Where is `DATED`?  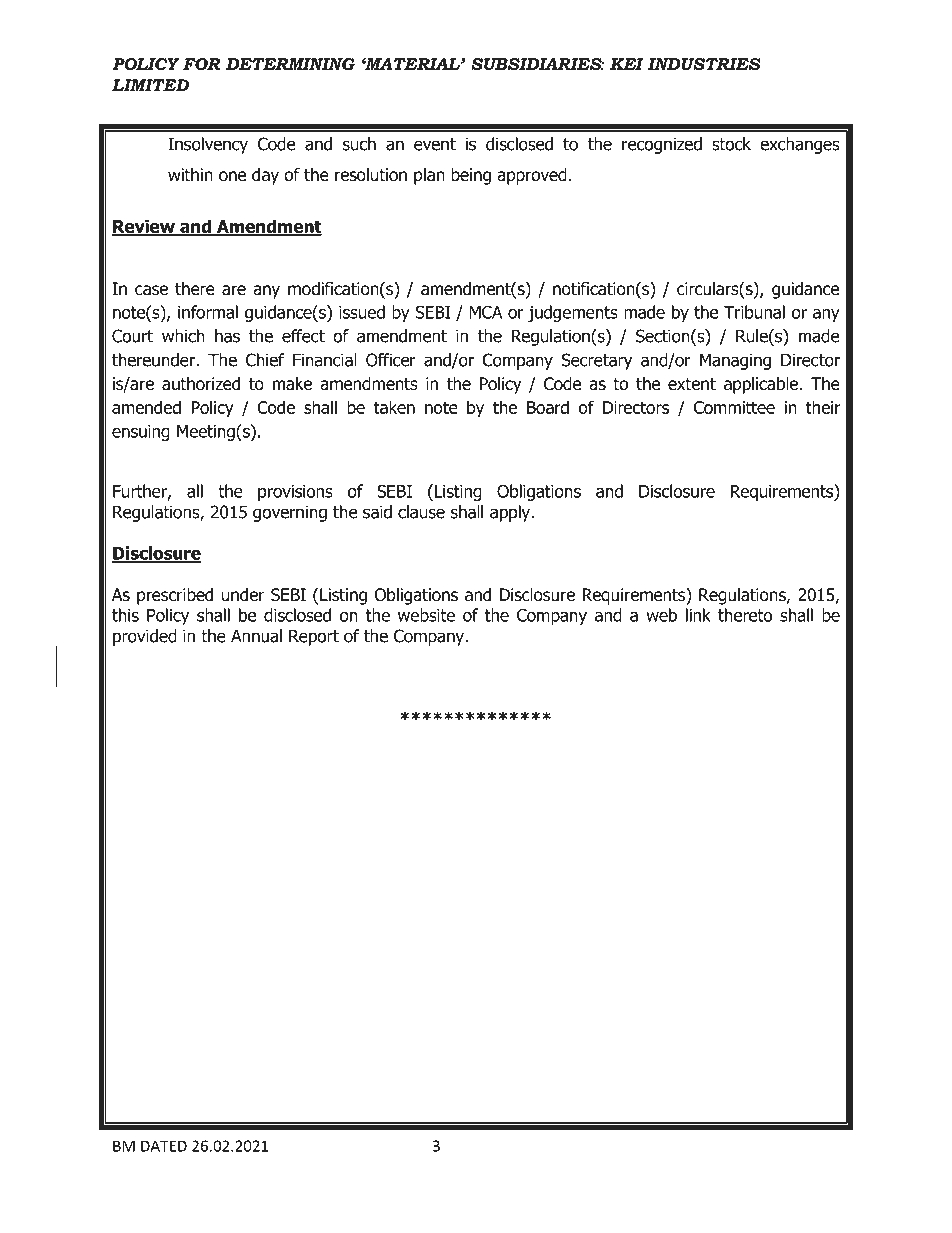
DATED is located at coordinates (164, 1146).
